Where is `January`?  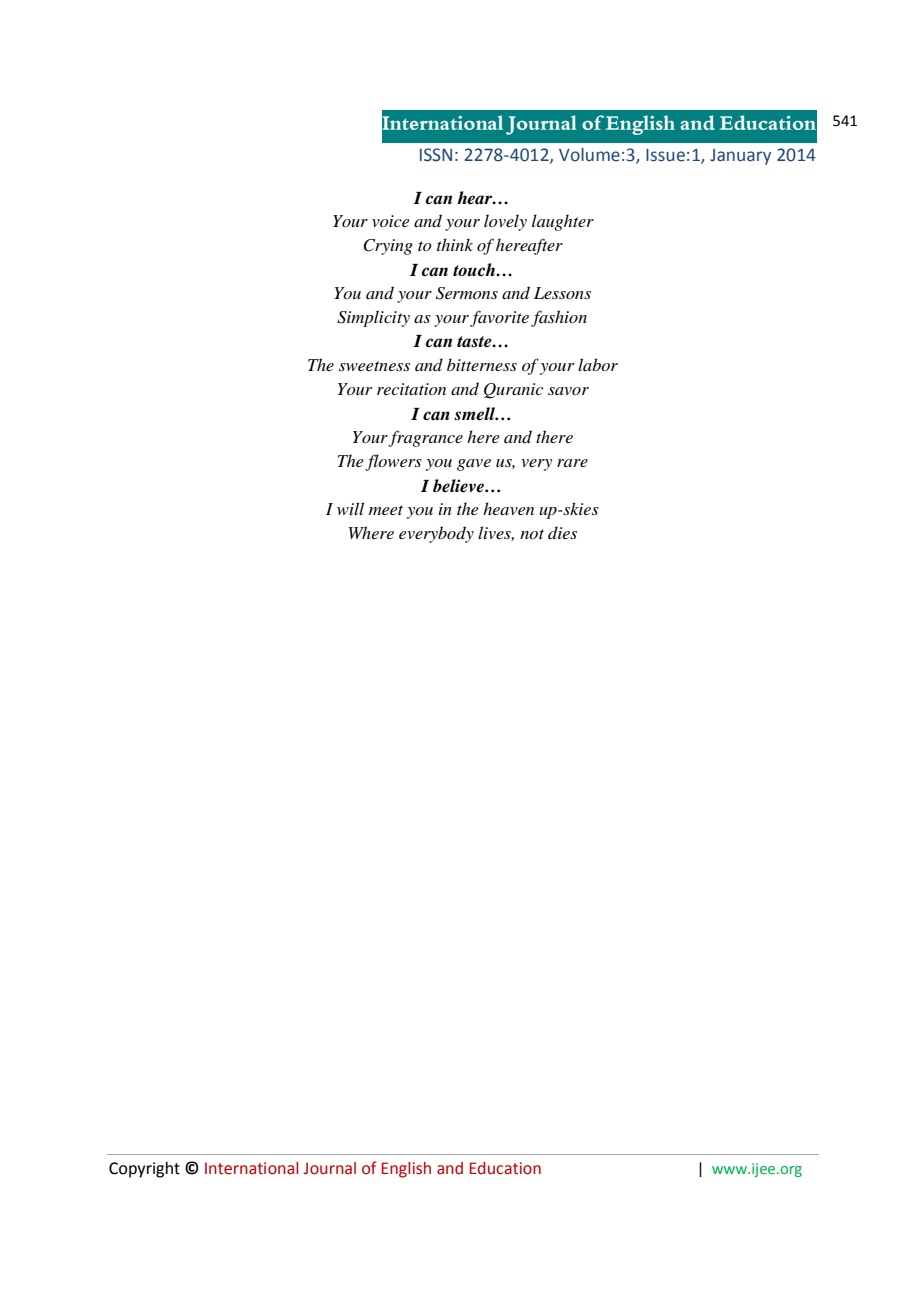
January is located at coordinates (740, 157).
